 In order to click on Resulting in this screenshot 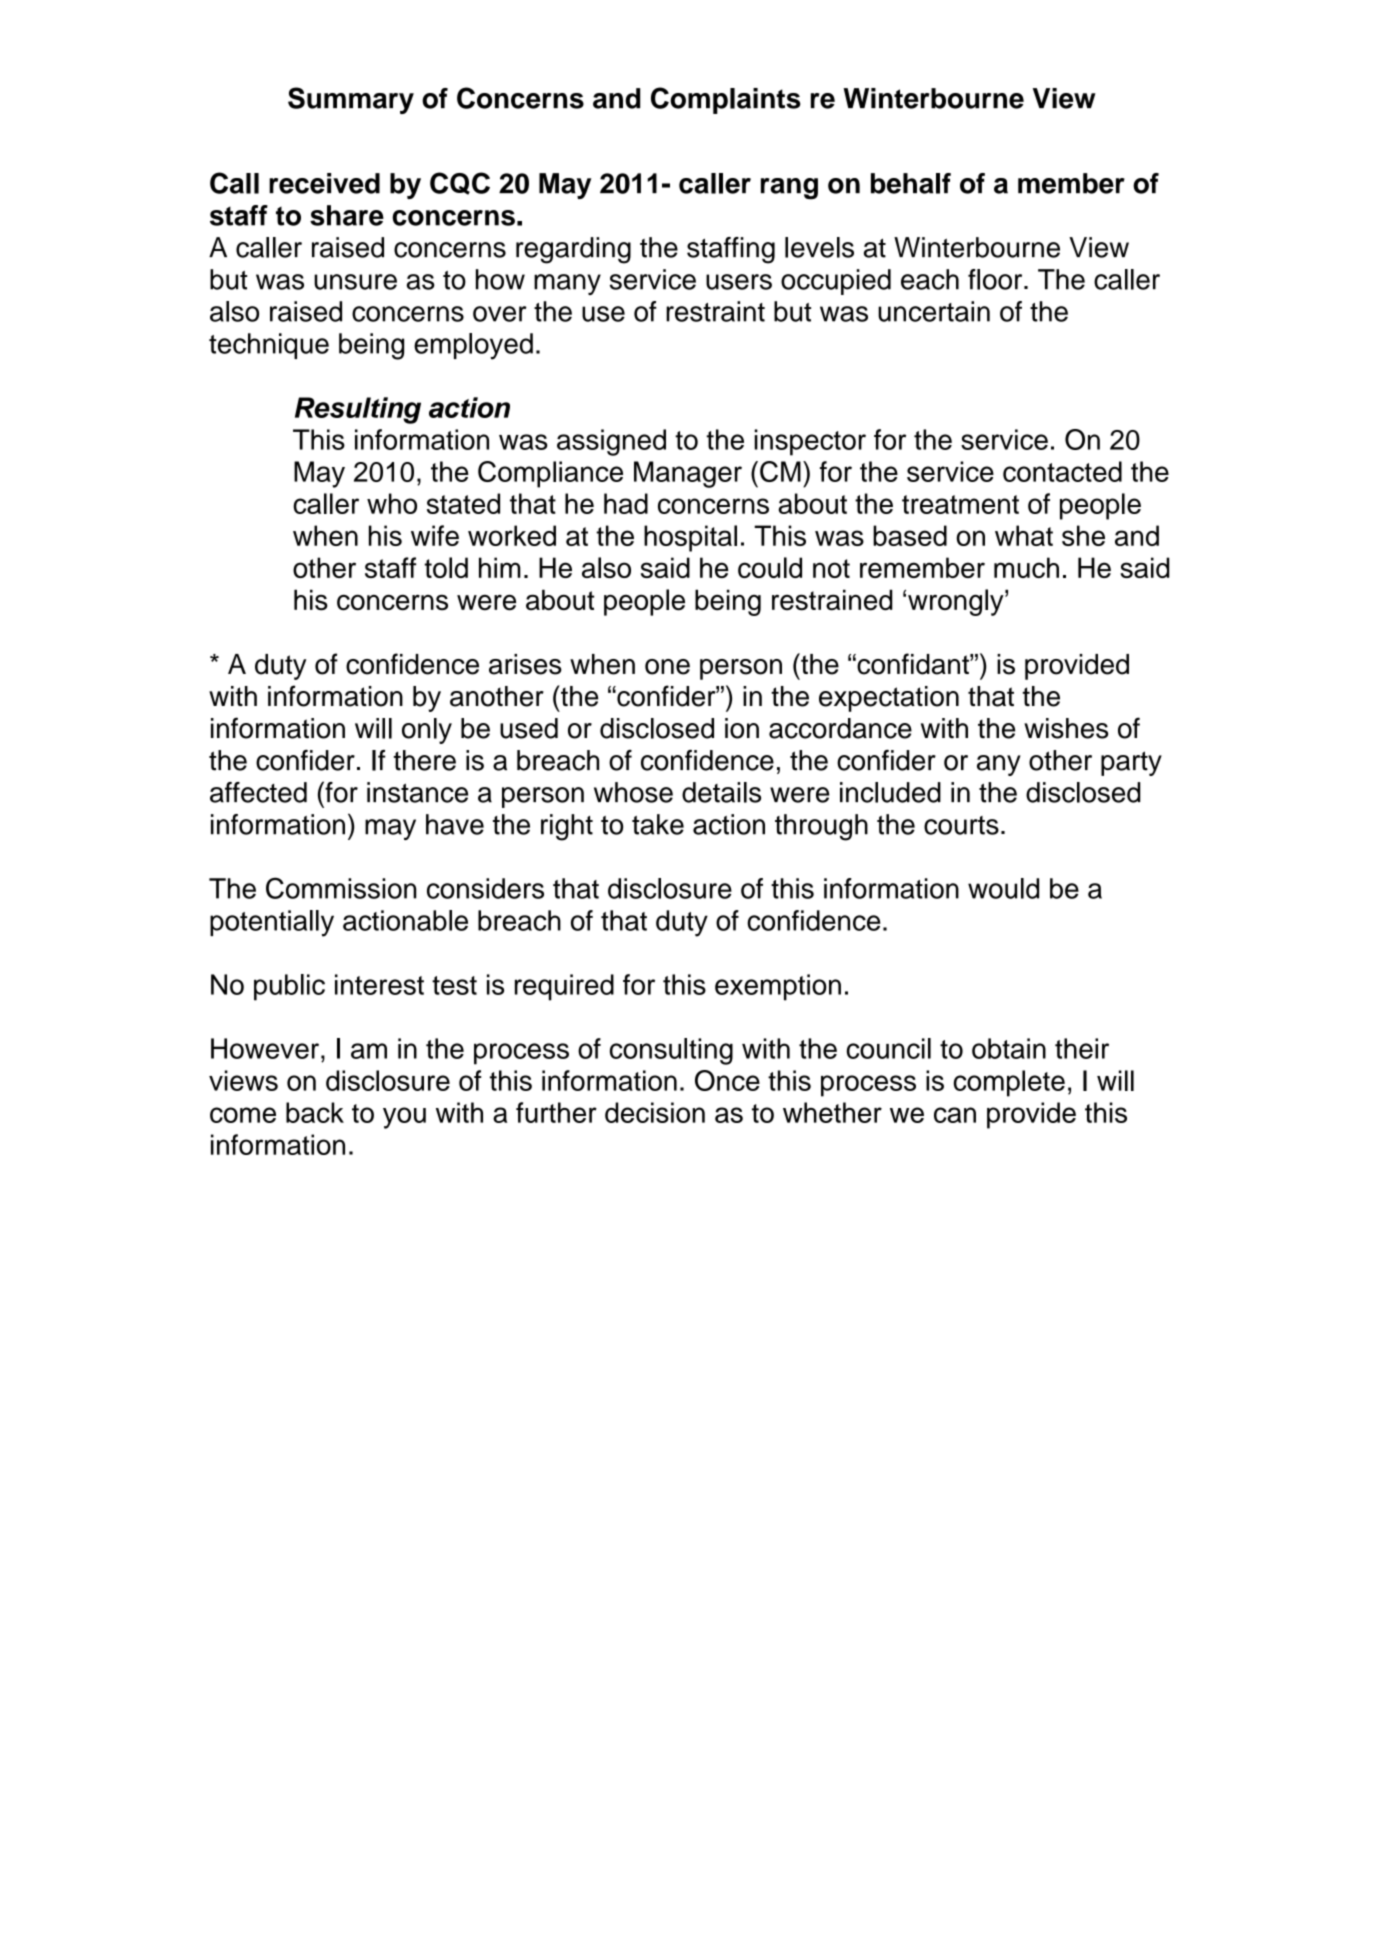, I will do `click(358, 410)`.
